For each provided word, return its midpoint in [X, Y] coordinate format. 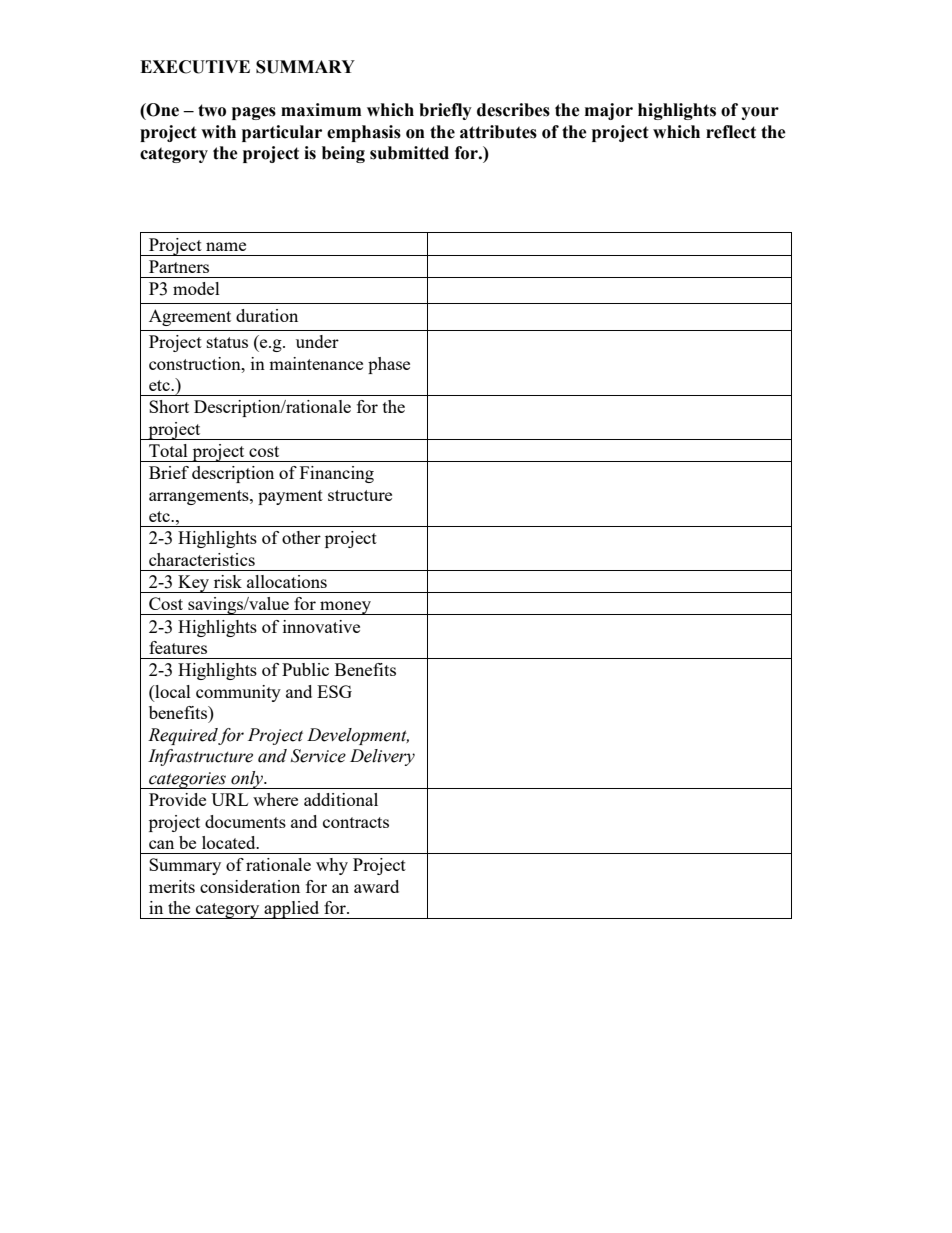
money [345, 608]
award [376, 886]
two [212, 110]
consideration [250, 886]
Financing [337, 474]
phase [389, 365]
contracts [356, 822]
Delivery [382, 757]
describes [513, 110]
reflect [731, 132]
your [760, 113]
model [196, 288]
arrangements [200, 497]
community [238, 693]
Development [358, 736]
